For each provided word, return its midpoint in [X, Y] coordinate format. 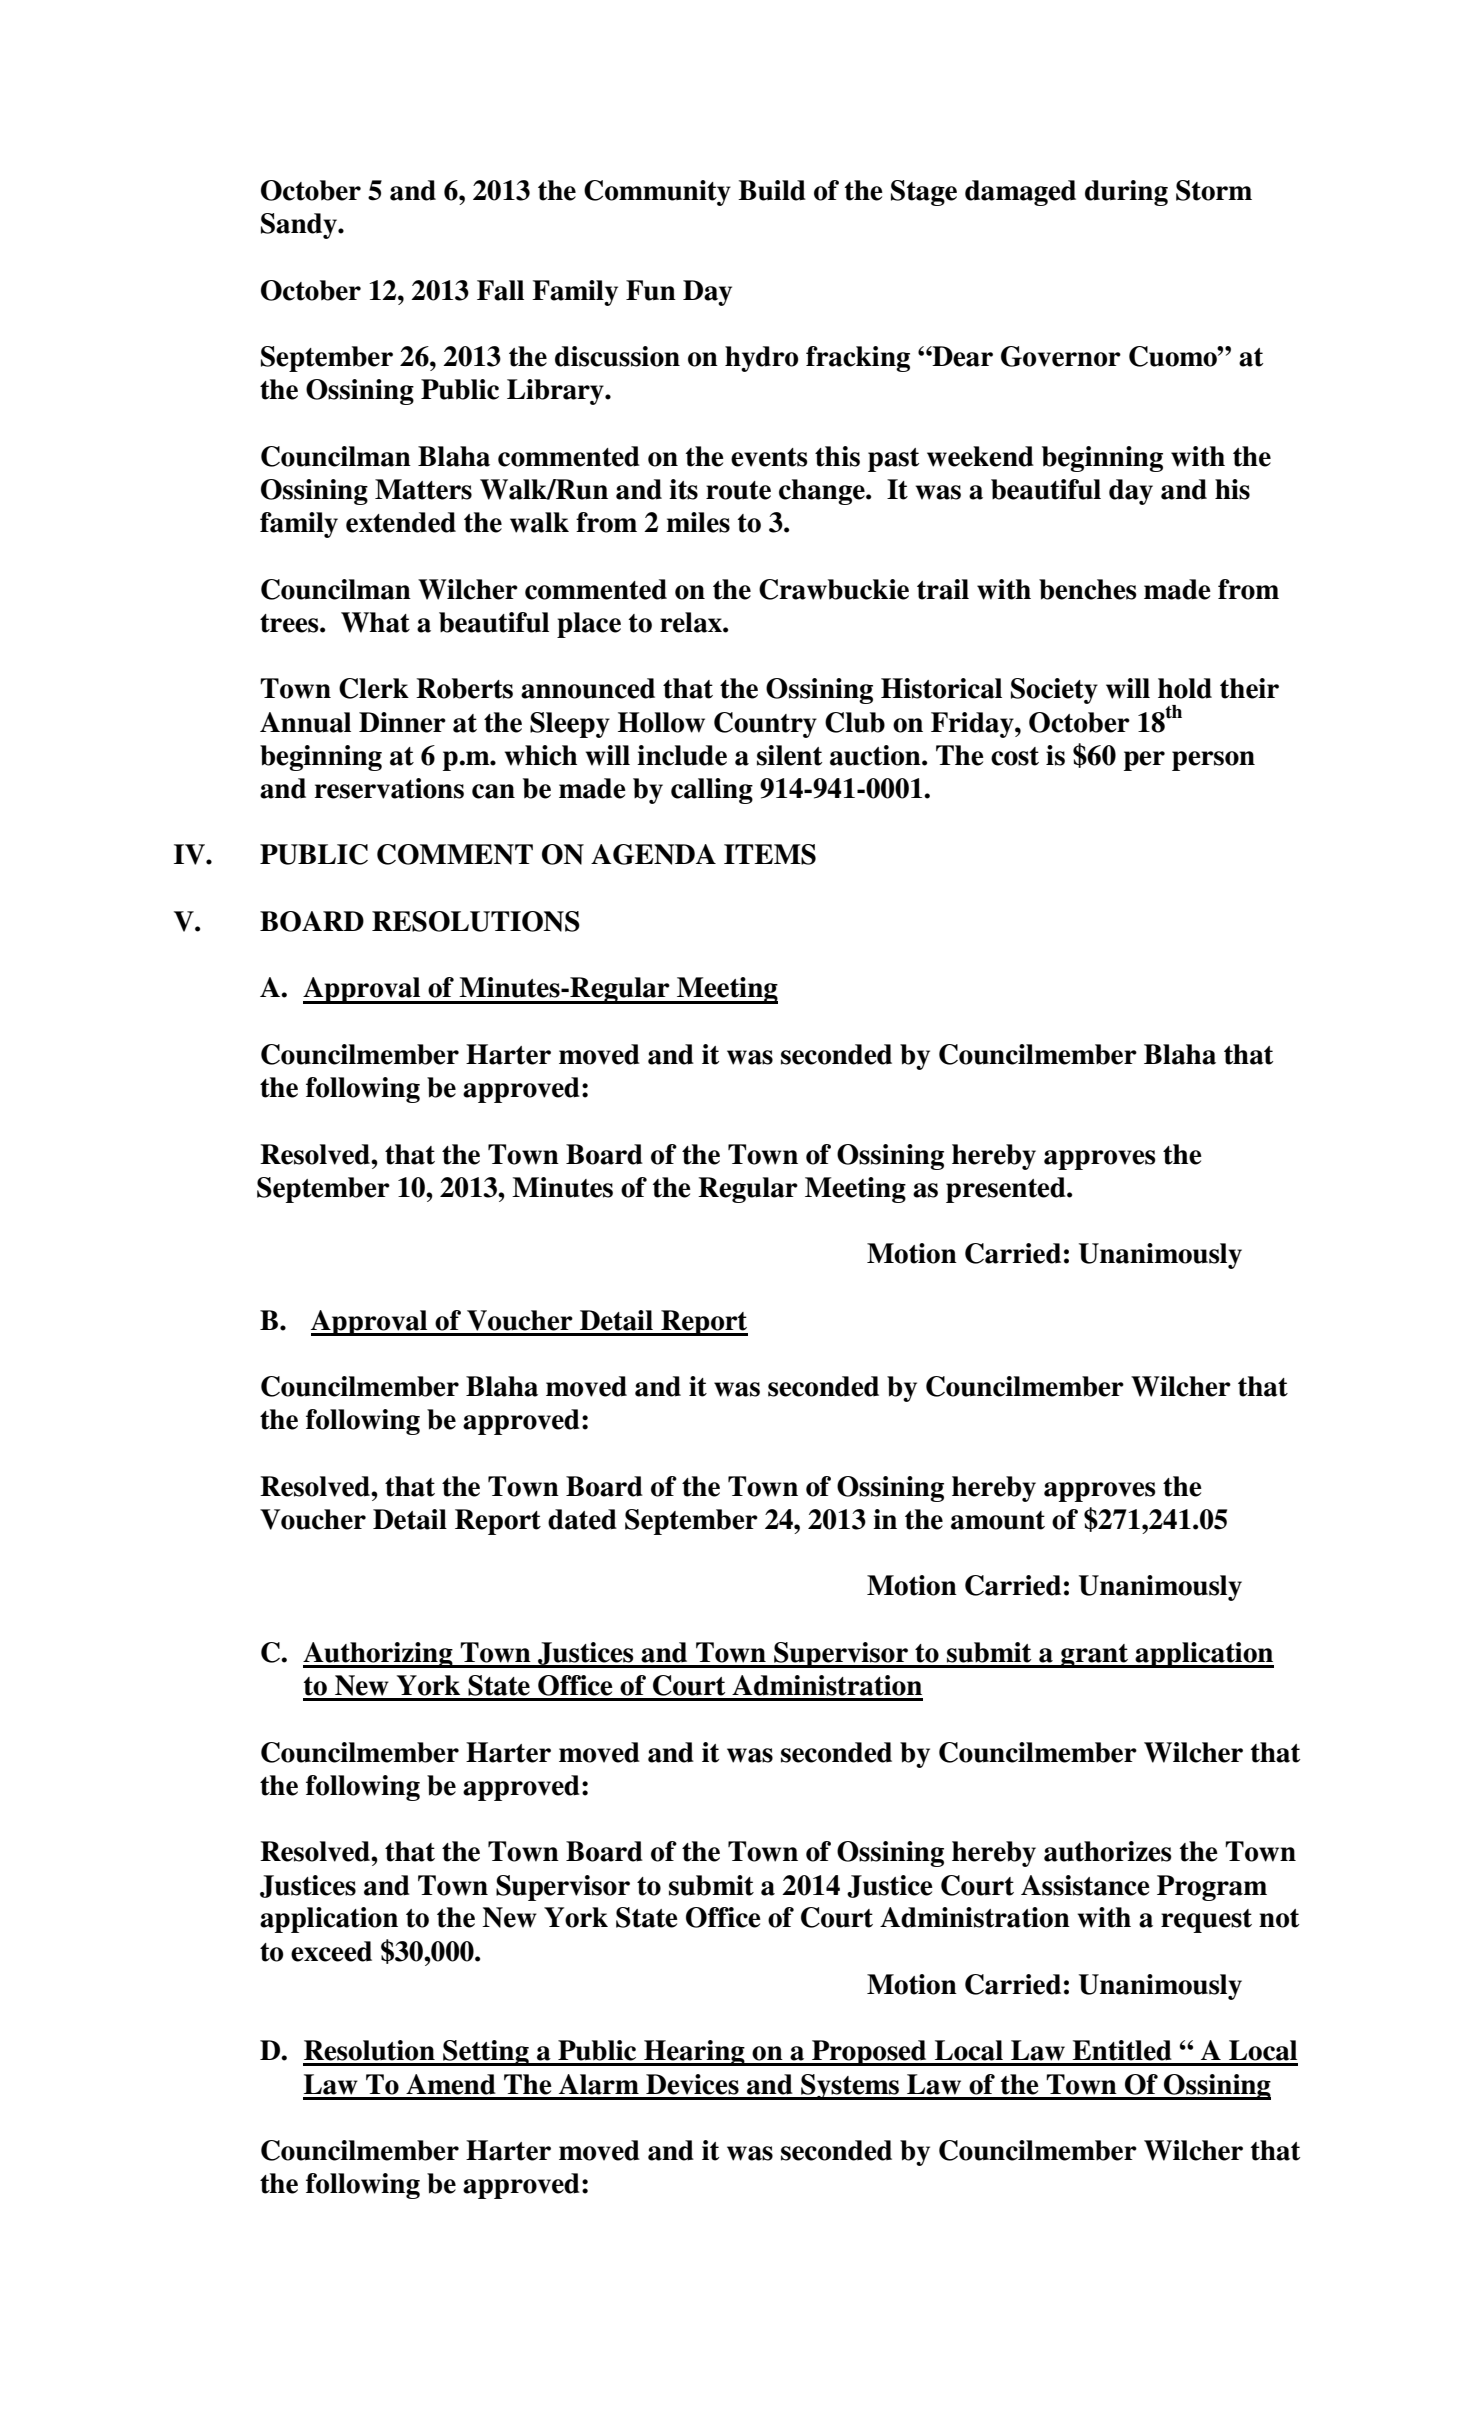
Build [772, 190]
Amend [451, 2084]
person [1213, 761]
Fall [500, 290]
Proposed [869, 2053]
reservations [389, 788]
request [1206, 1921]
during [1126, 193]
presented [1007, 1190]
